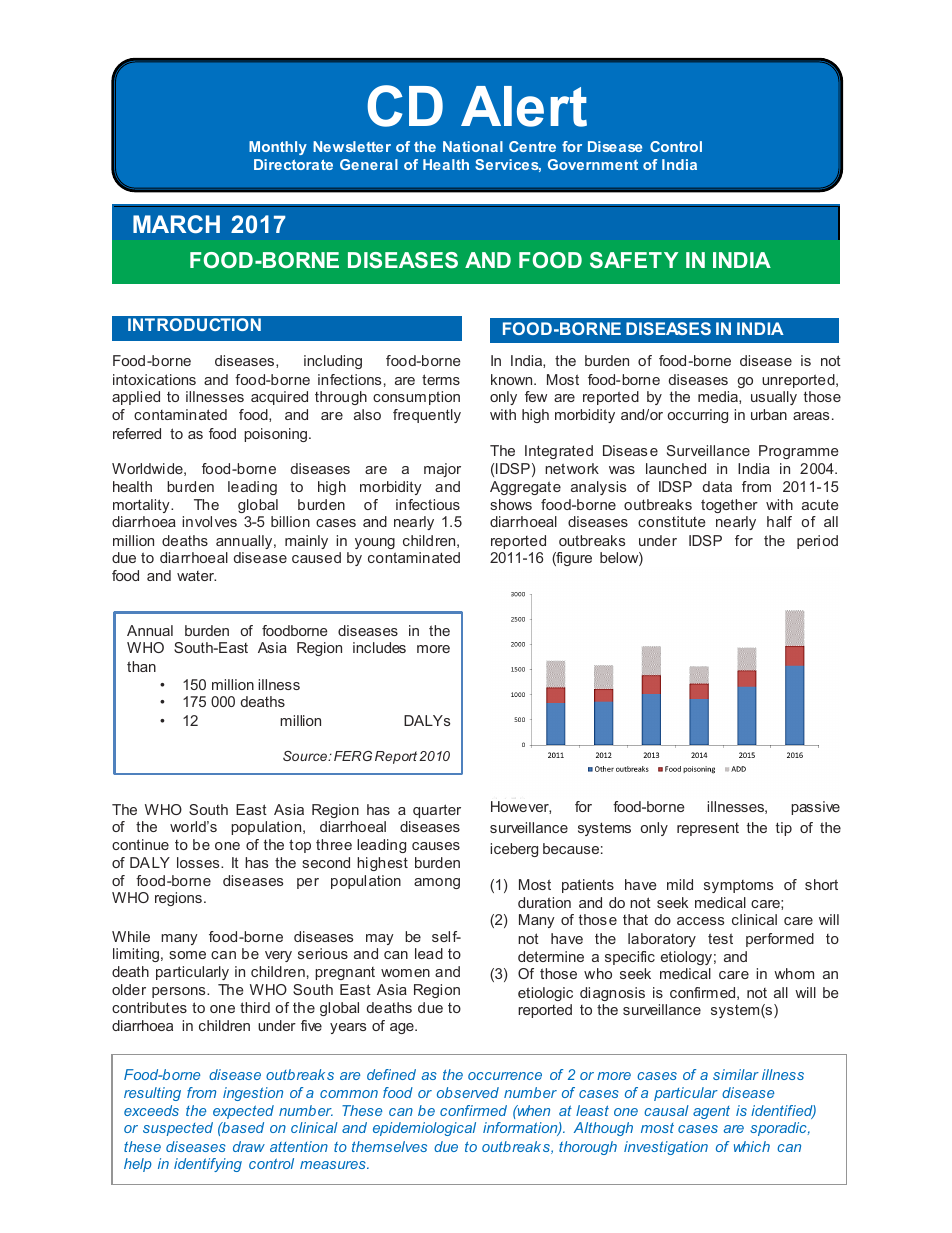 Image resolution: width=952 pixels, height=1233 pixels. What do you see at coordinates (180, 992) in the screenshot?
I see `persons` at bounding box center [180, 992].
